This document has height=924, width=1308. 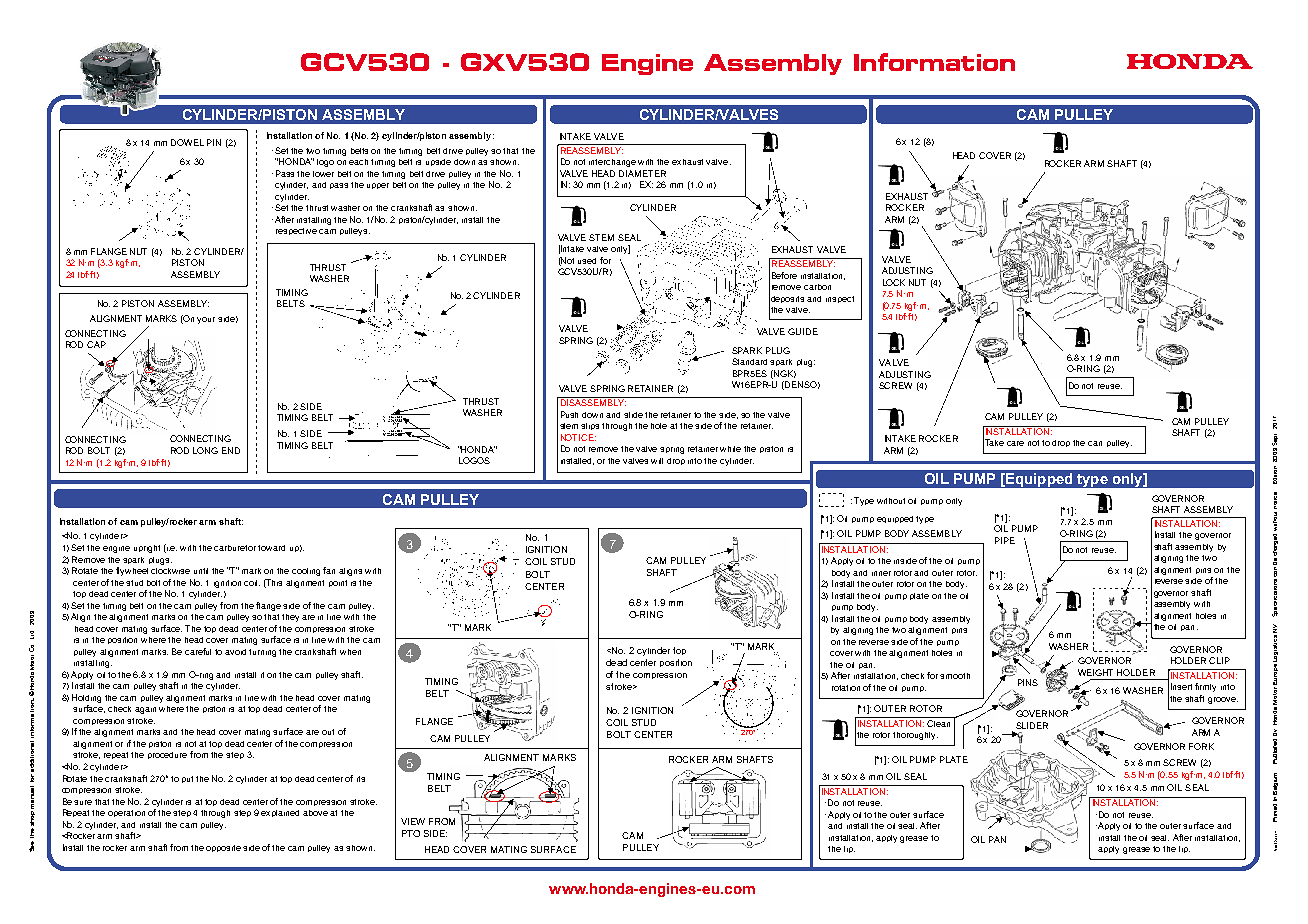 What do you see at coordinates (96, 344) in the document?
I see `CAP` at bounding box center [96, 344].
